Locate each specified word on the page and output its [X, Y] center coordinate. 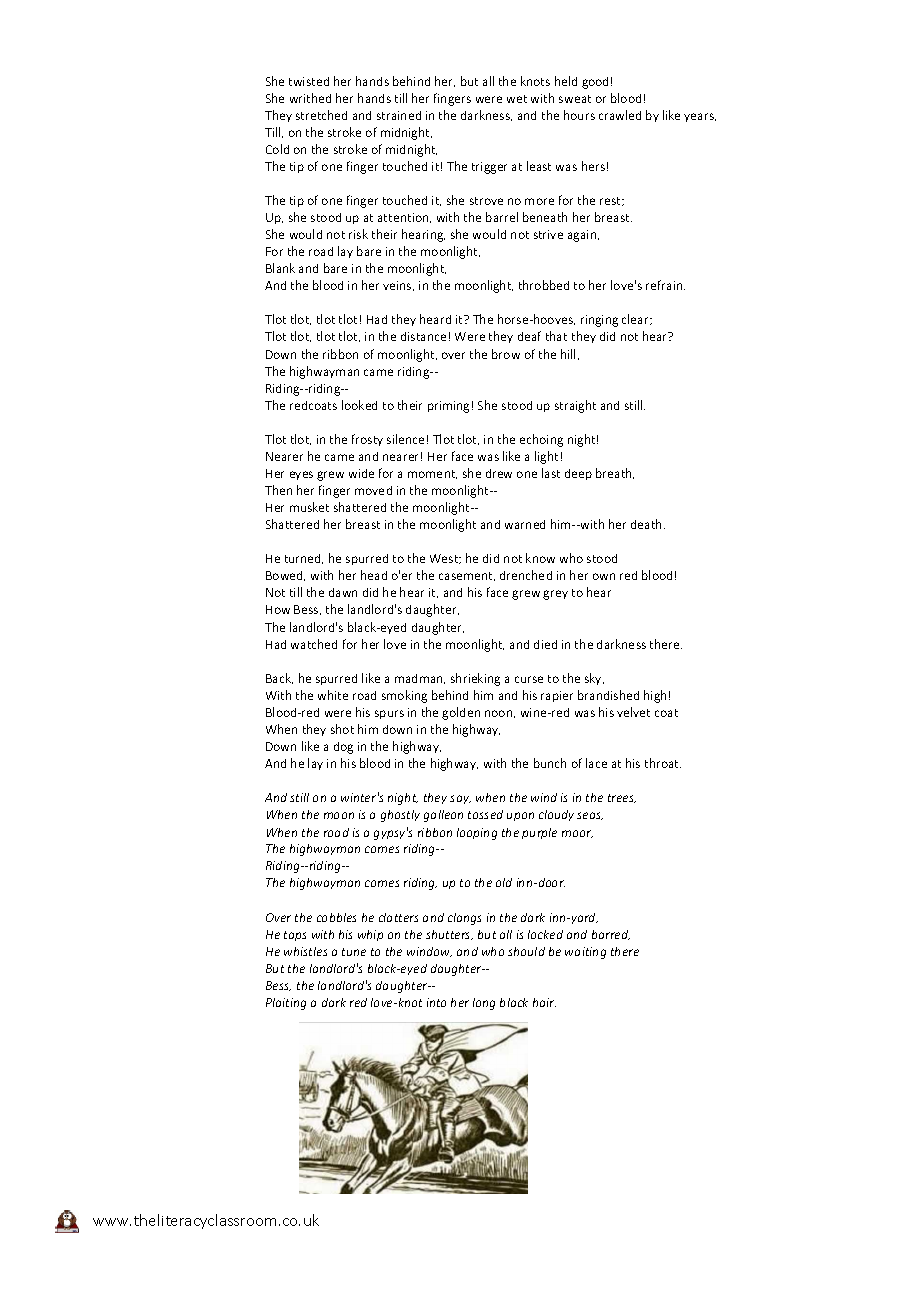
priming [448, 407]
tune [354, 952]
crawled [620, 115]
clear [636, 319]
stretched [321, 115]
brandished [608, 695]
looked [359, 405]
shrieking [475, 679]
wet [517, 99]
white [333, 695]
